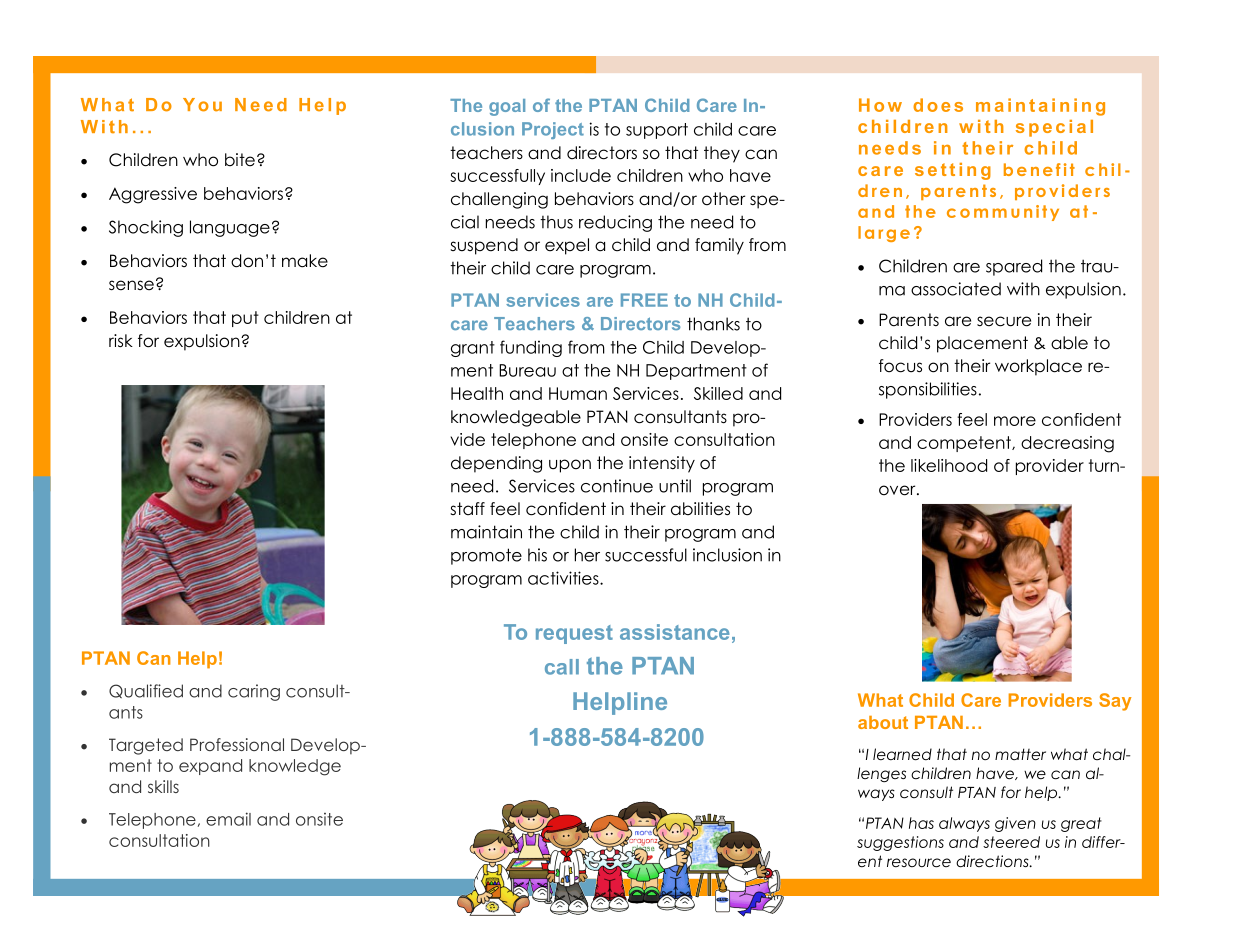  I want to click on staff, so click(467, 508).
